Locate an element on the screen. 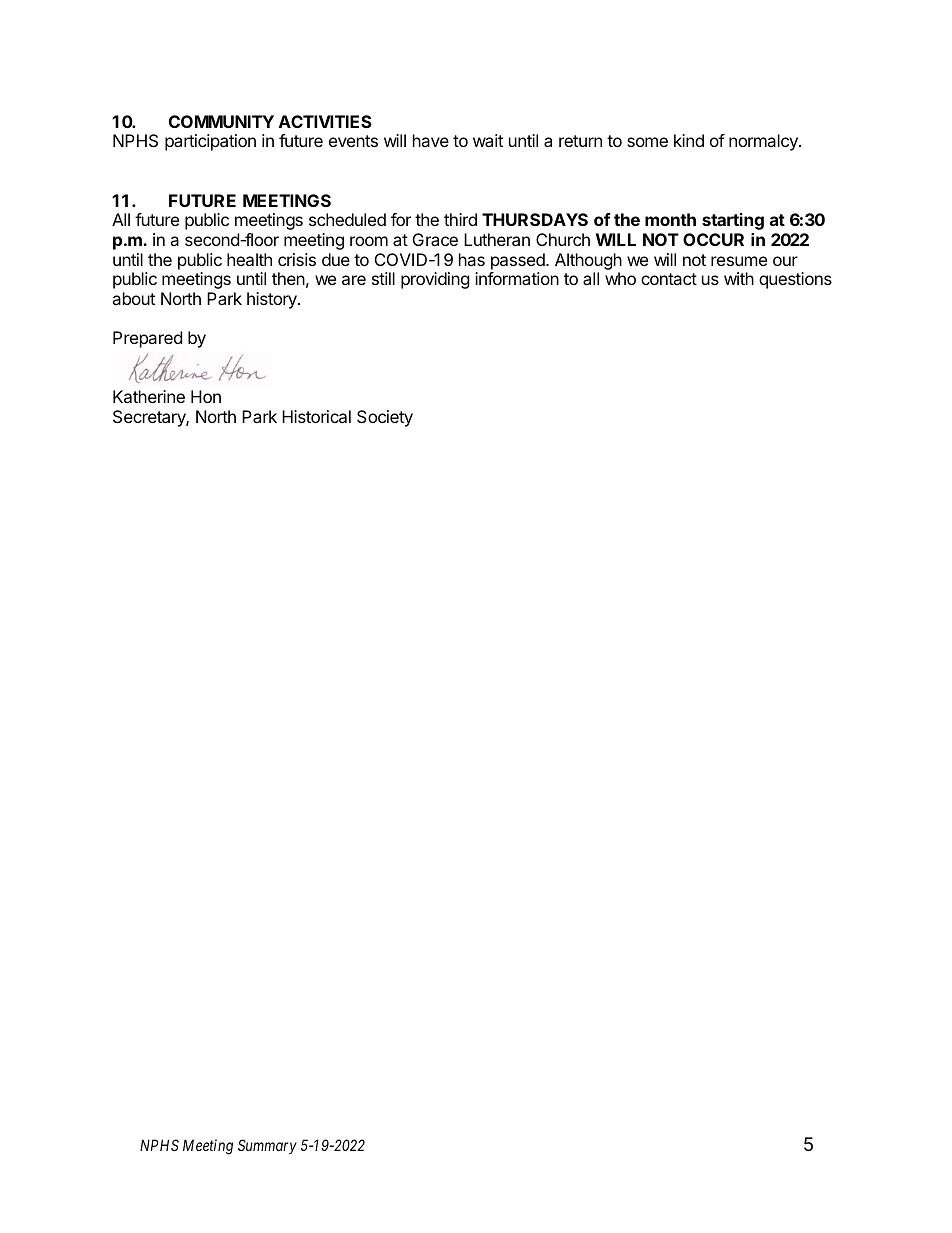  who is located at coordinates (620, 278).
